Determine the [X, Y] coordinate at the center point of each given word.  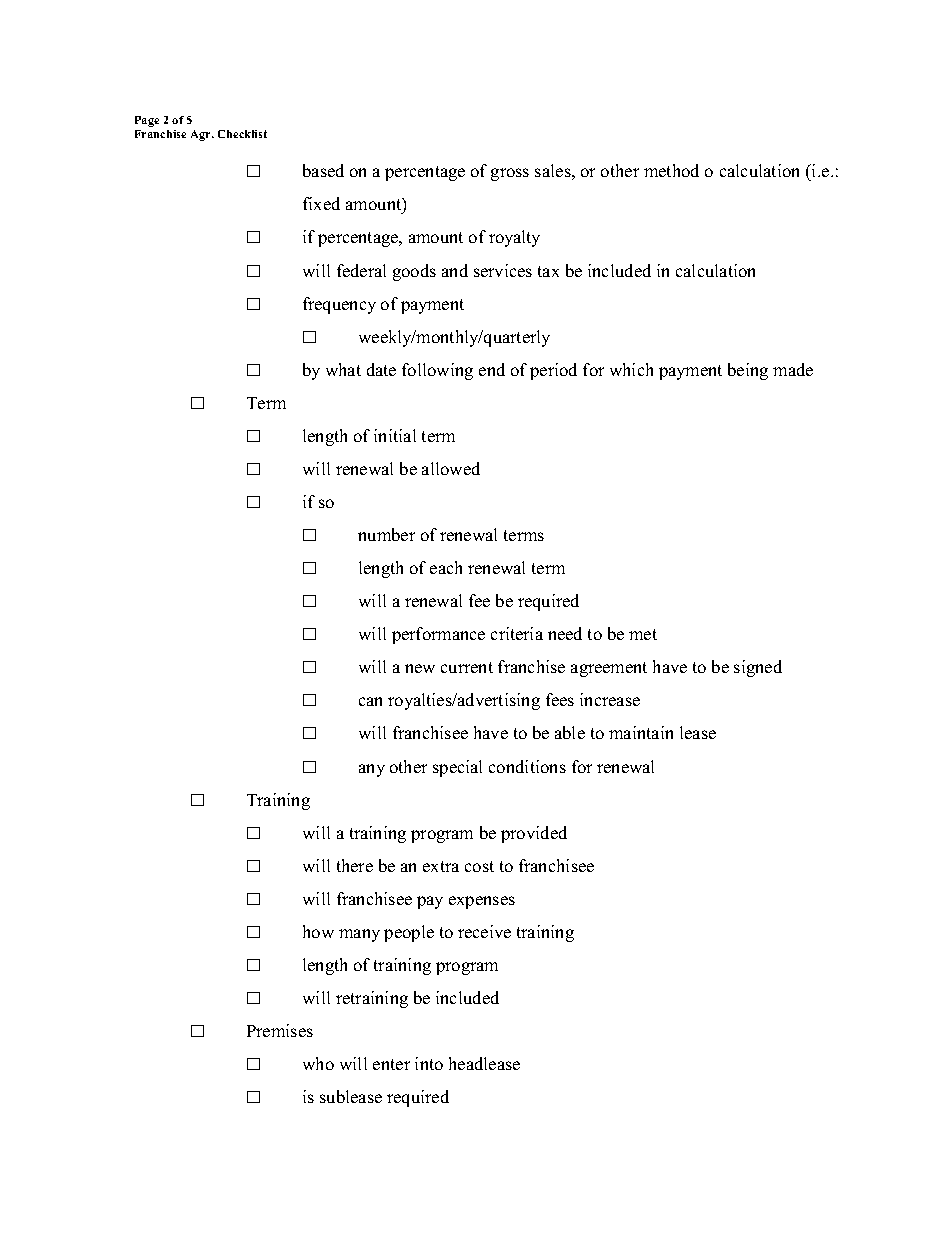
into [429, 1063]
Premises [280, 1030]
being [748, 371]
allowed [451, 468]
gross [510, 174]
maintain [641, 732]
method [671, 170]
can [370, 701]
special [457, 768]
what [343, 369]
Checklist [242, 134]
